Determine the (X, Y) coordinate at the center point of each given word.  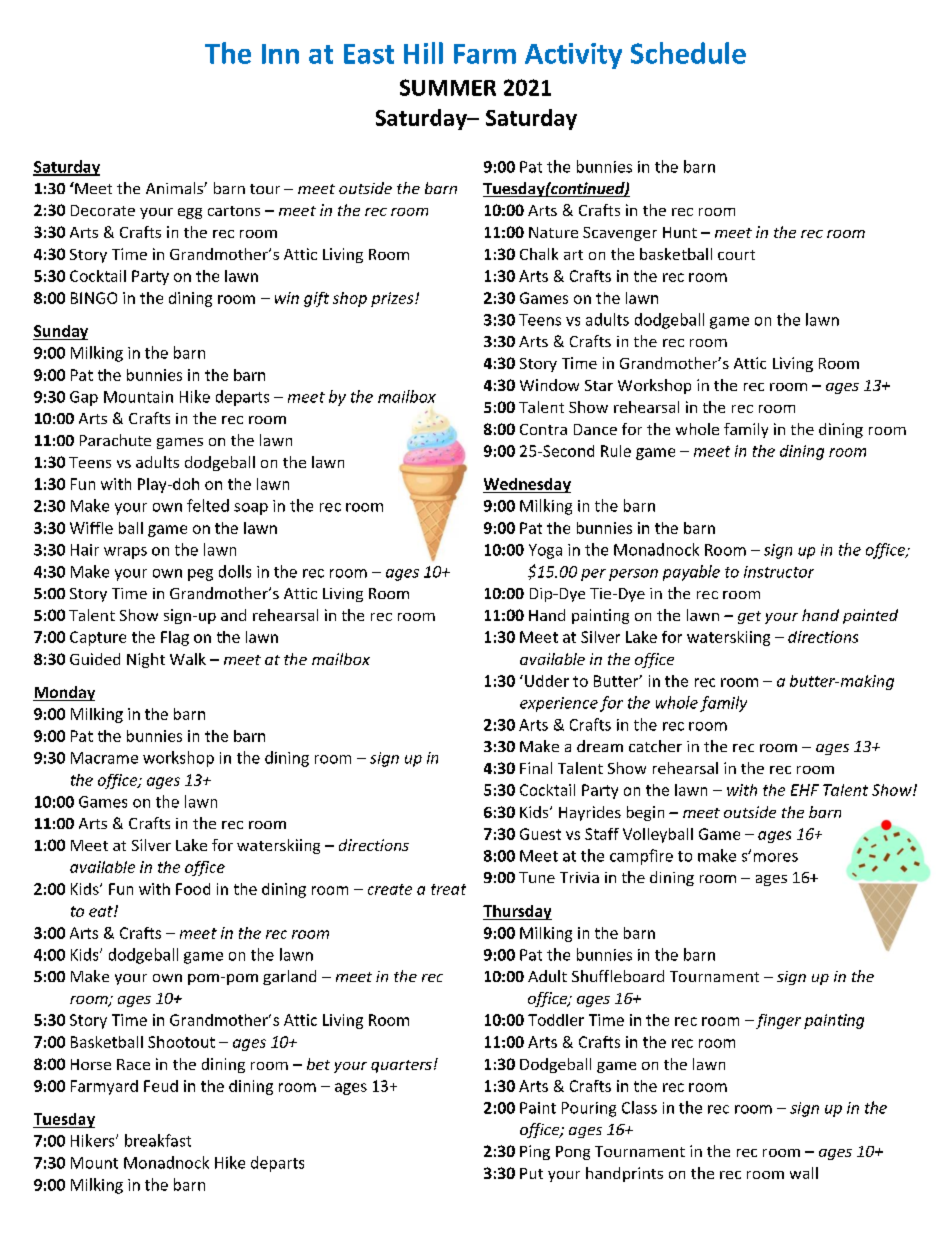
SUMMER (448, 87)
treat (448, 889)
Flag (175, 638)
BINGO (94, 298)
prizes (393, 299)
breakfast (158, 1140)
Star (599, 385)
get (749, 617)
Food (193, 889)
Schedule (688, 53)
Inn (280, 54)
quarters (401, 1066)
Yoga (545, 551)
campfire (641, 857)
